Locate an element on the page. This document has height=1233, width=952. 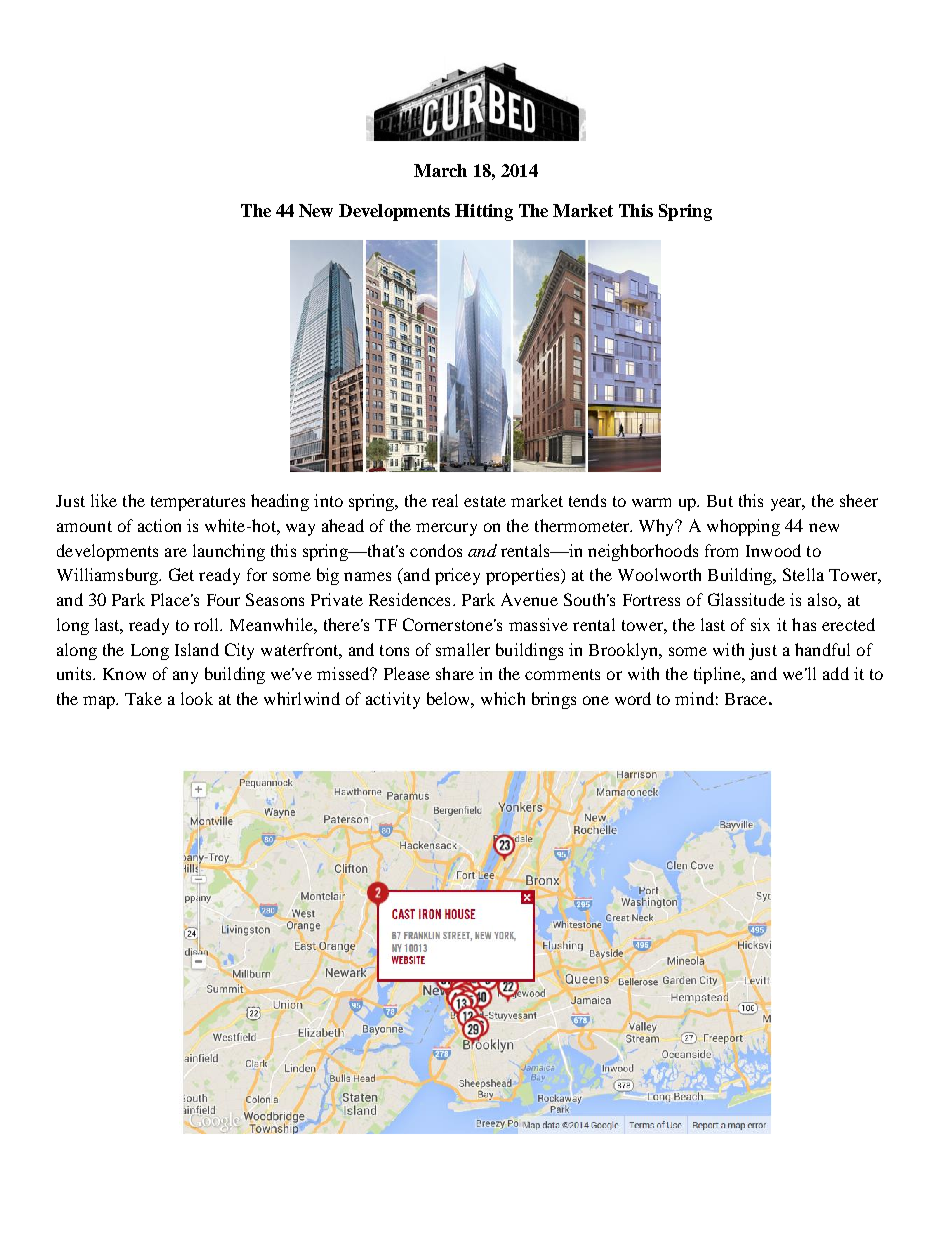
action is located at coordinates (159, 525).
